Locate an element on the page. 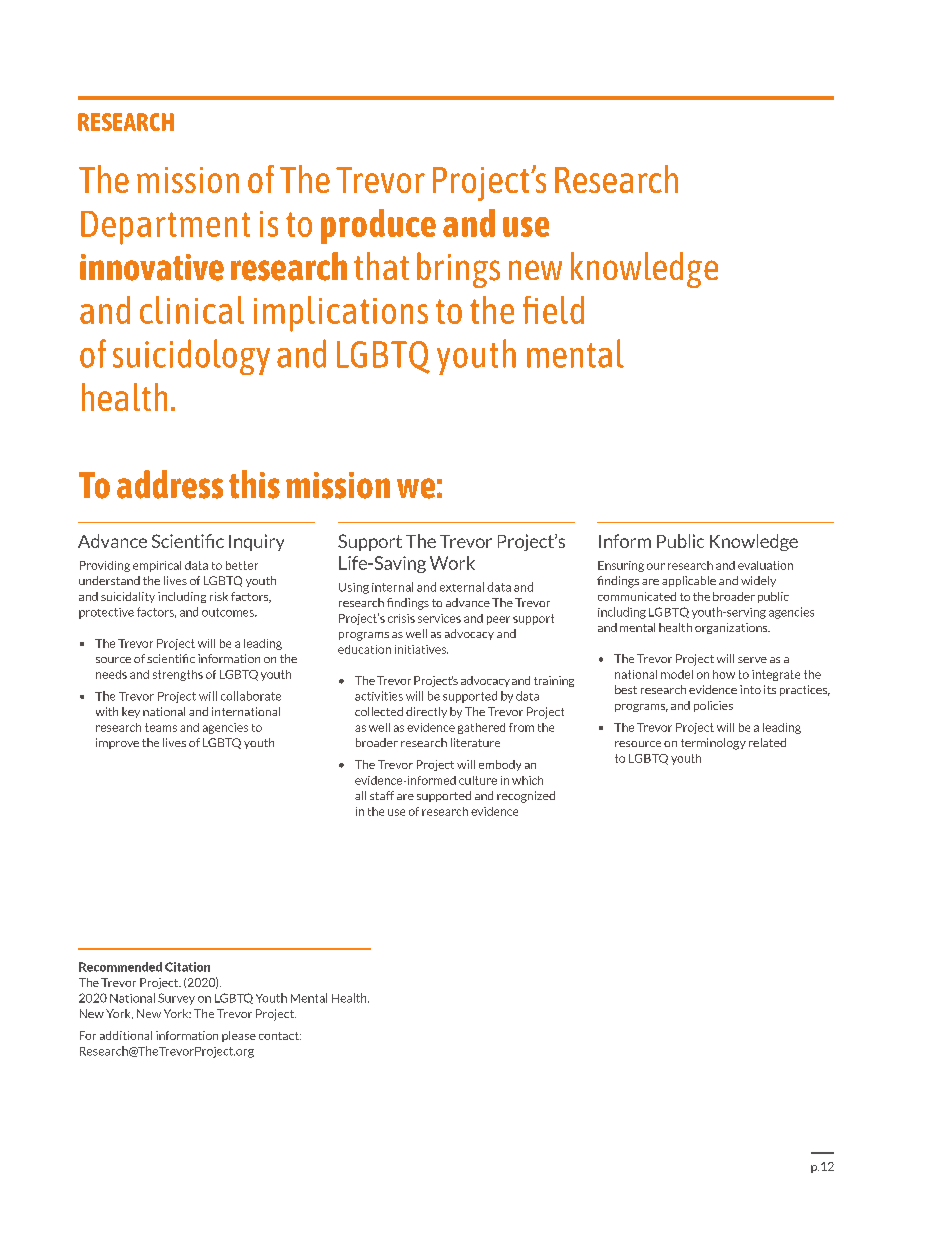 The height and width of the page is (1233, 952). applicable is located at coordinates (689, 581).
